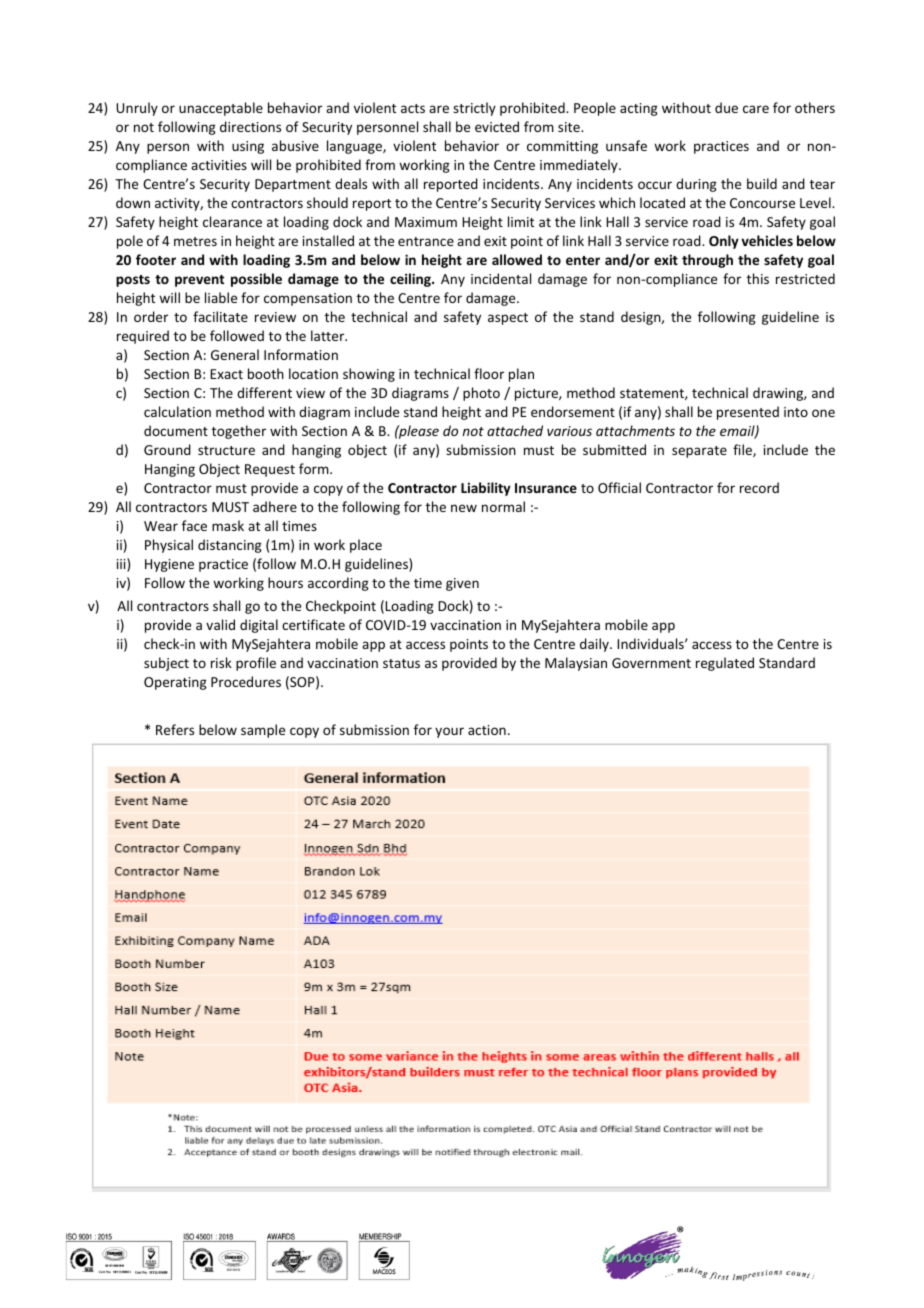 This page has width=924, height=1308. Describe the element at coordinates (756, 109) in the page. I see `care` at that location.
